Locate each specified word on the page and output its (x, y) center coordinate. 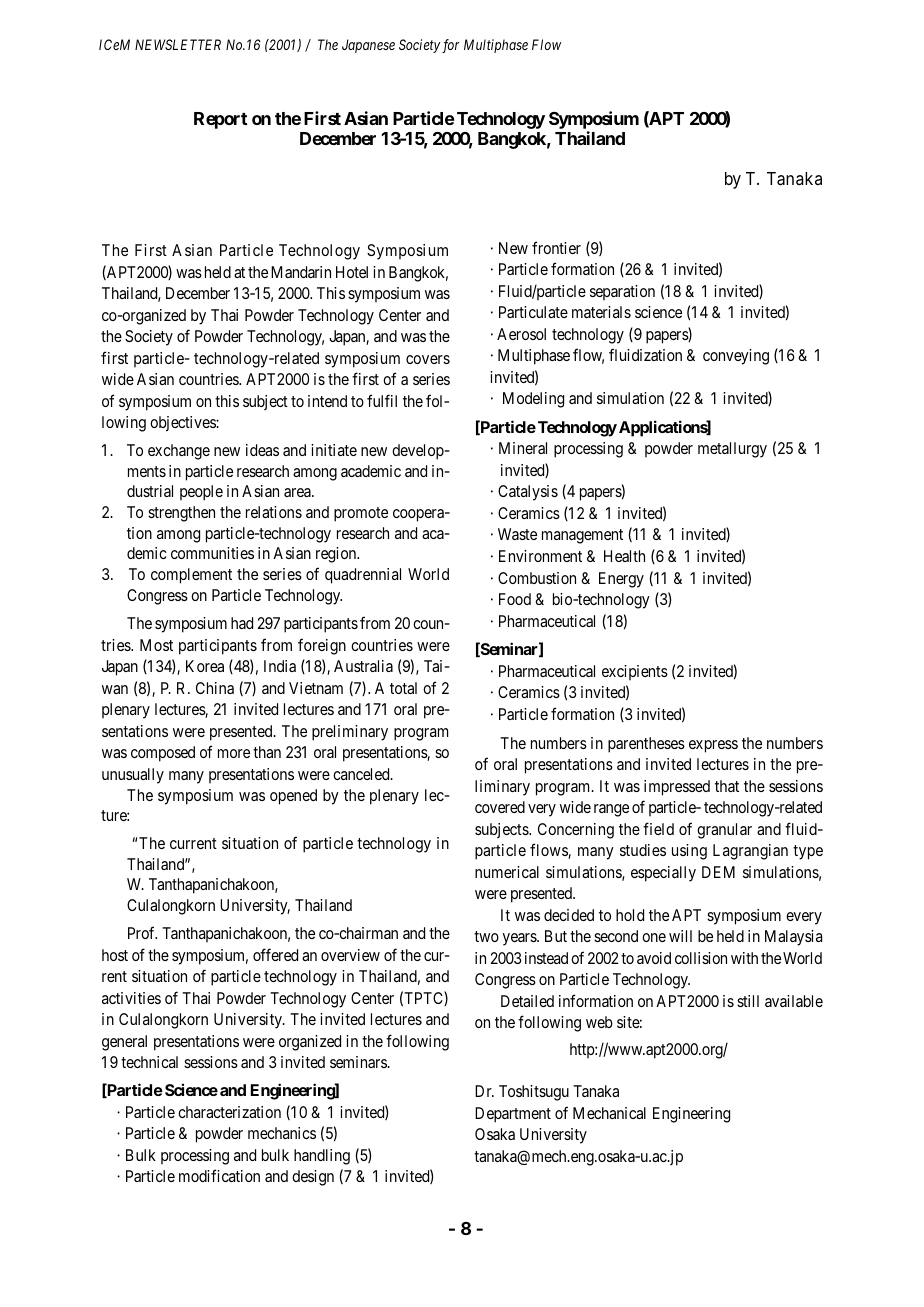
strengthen (181, 514)
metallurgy (732, 450)
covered (500, 807)
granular (724, 831)
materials (601, 312)
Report (220, 120)
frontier (556, 247)
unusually (133, 776)
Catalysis (528, 493)
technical (149, 1062)
